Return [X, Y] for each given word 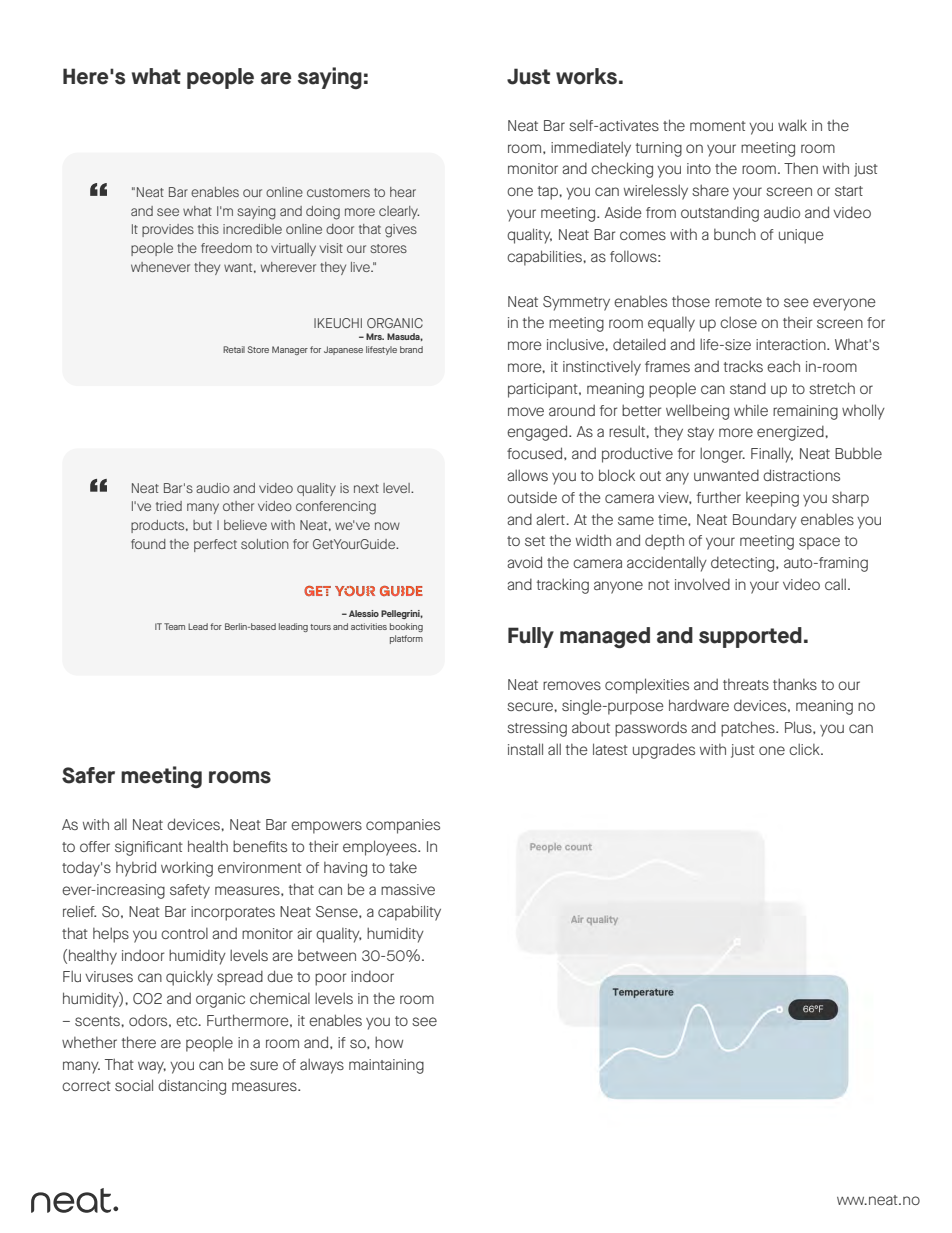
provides [168, 230]
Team [174, 626]
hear [403, 192]
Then [801, 168]
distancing [192, 1087]
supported [750, 637]
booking [406, 627]
